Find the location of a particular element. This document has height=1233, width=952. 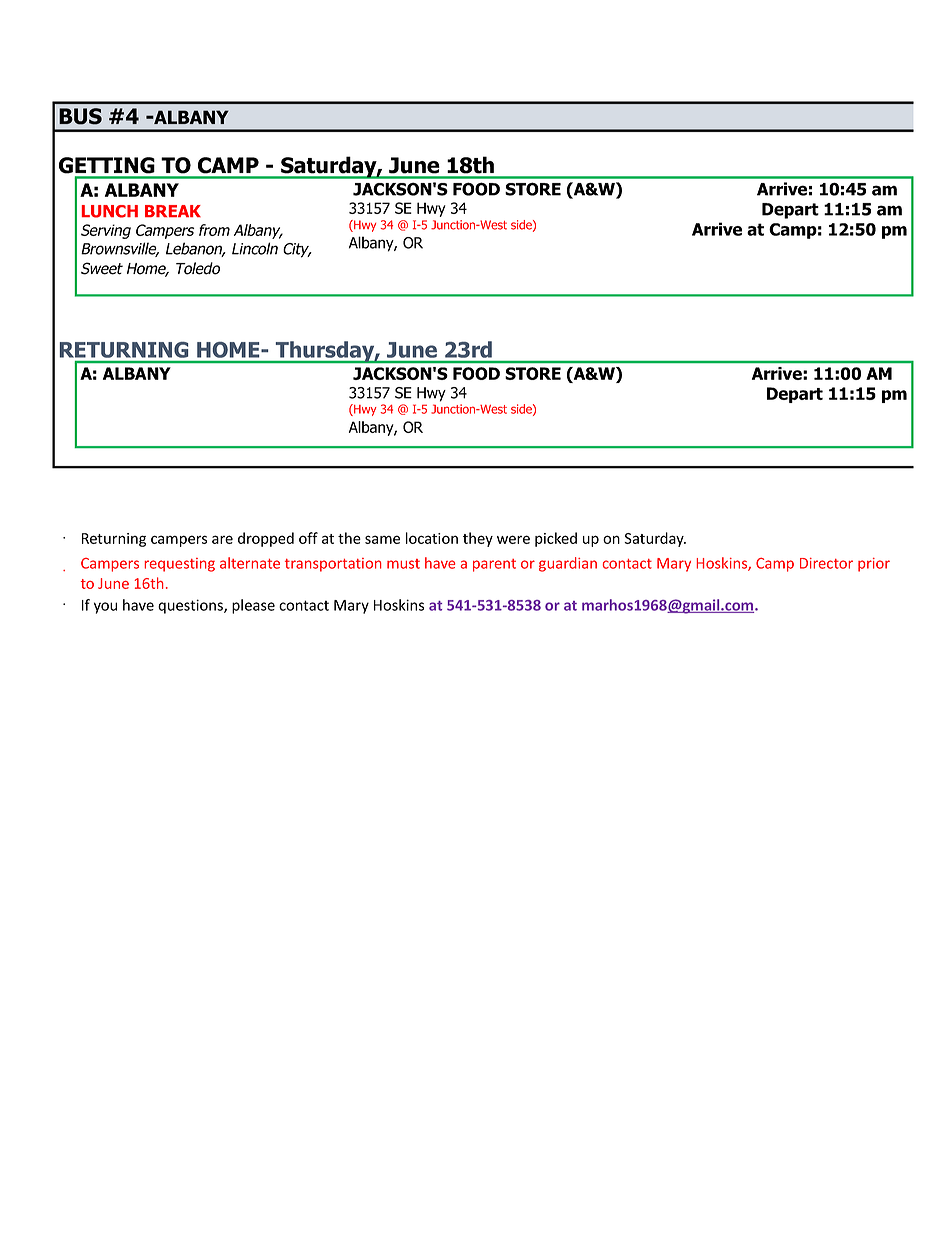

picked is located at coordinates (556, 539).
